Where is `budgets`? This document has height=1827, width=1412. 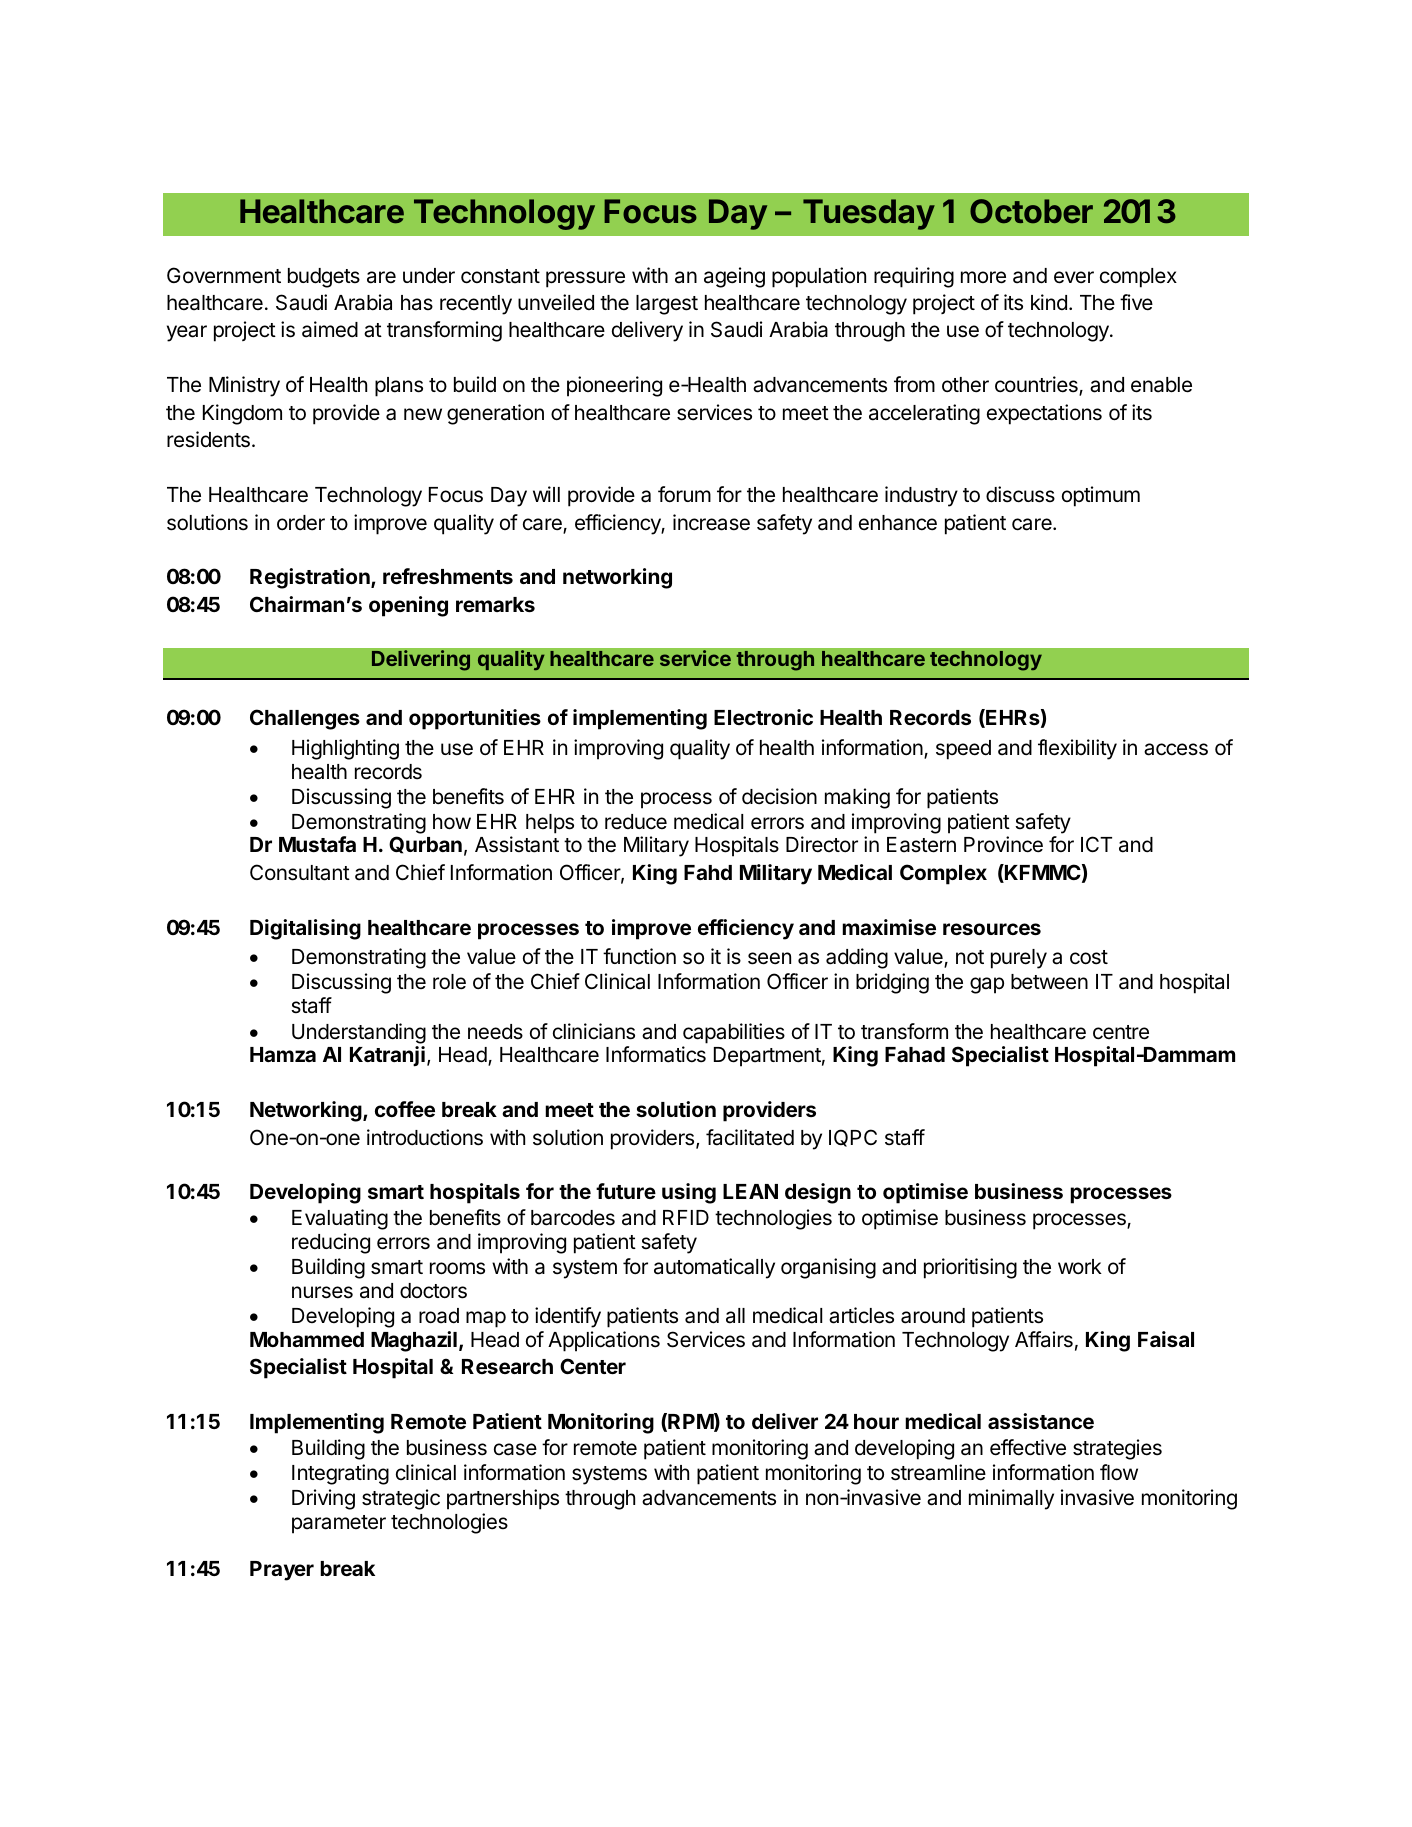
budgets is located at coordinates (324, 278).
